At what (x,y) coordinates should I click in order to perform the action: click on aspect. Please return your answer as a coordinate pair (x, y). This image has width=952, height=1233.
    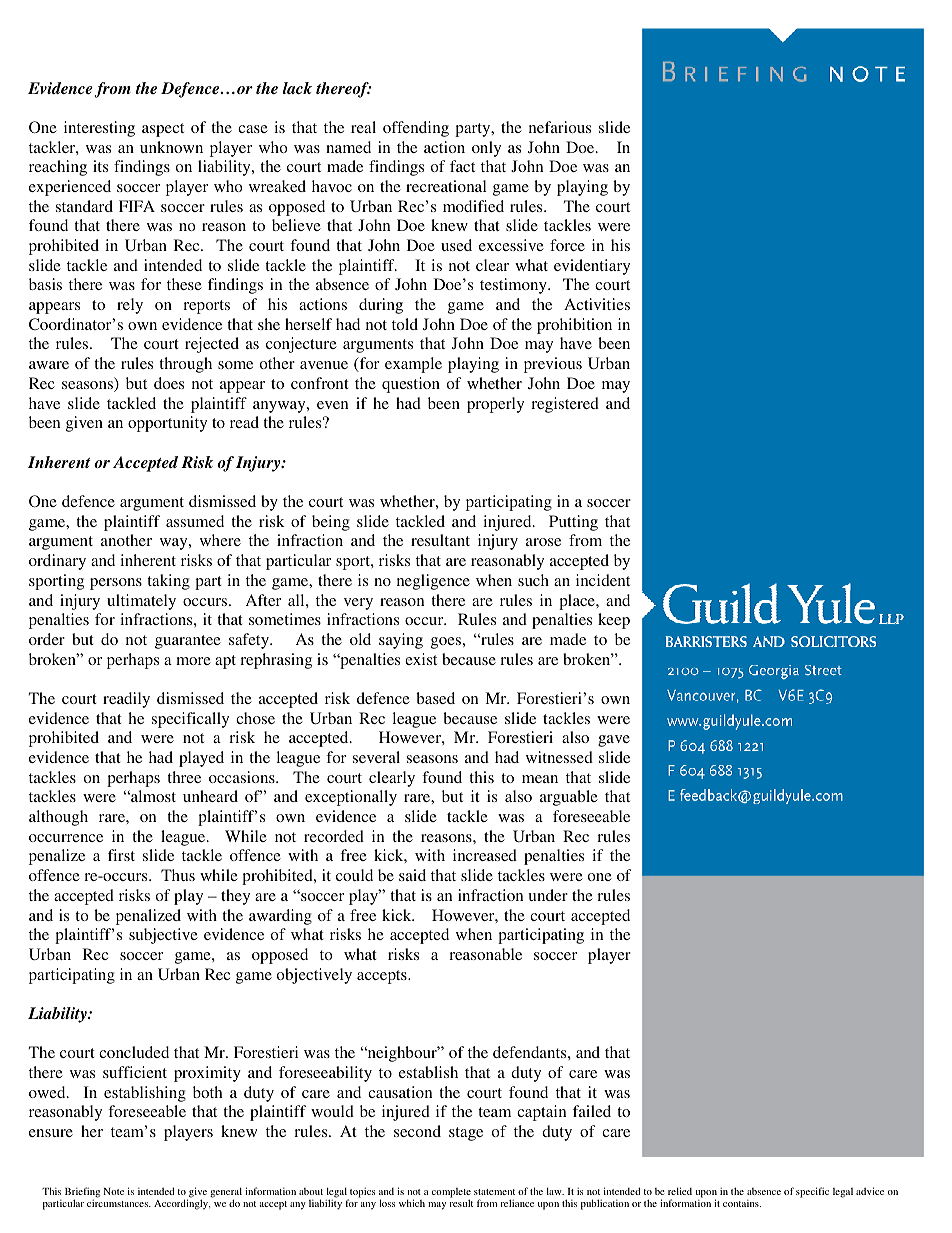
    Looking at the image, I should click on (163, 130).
